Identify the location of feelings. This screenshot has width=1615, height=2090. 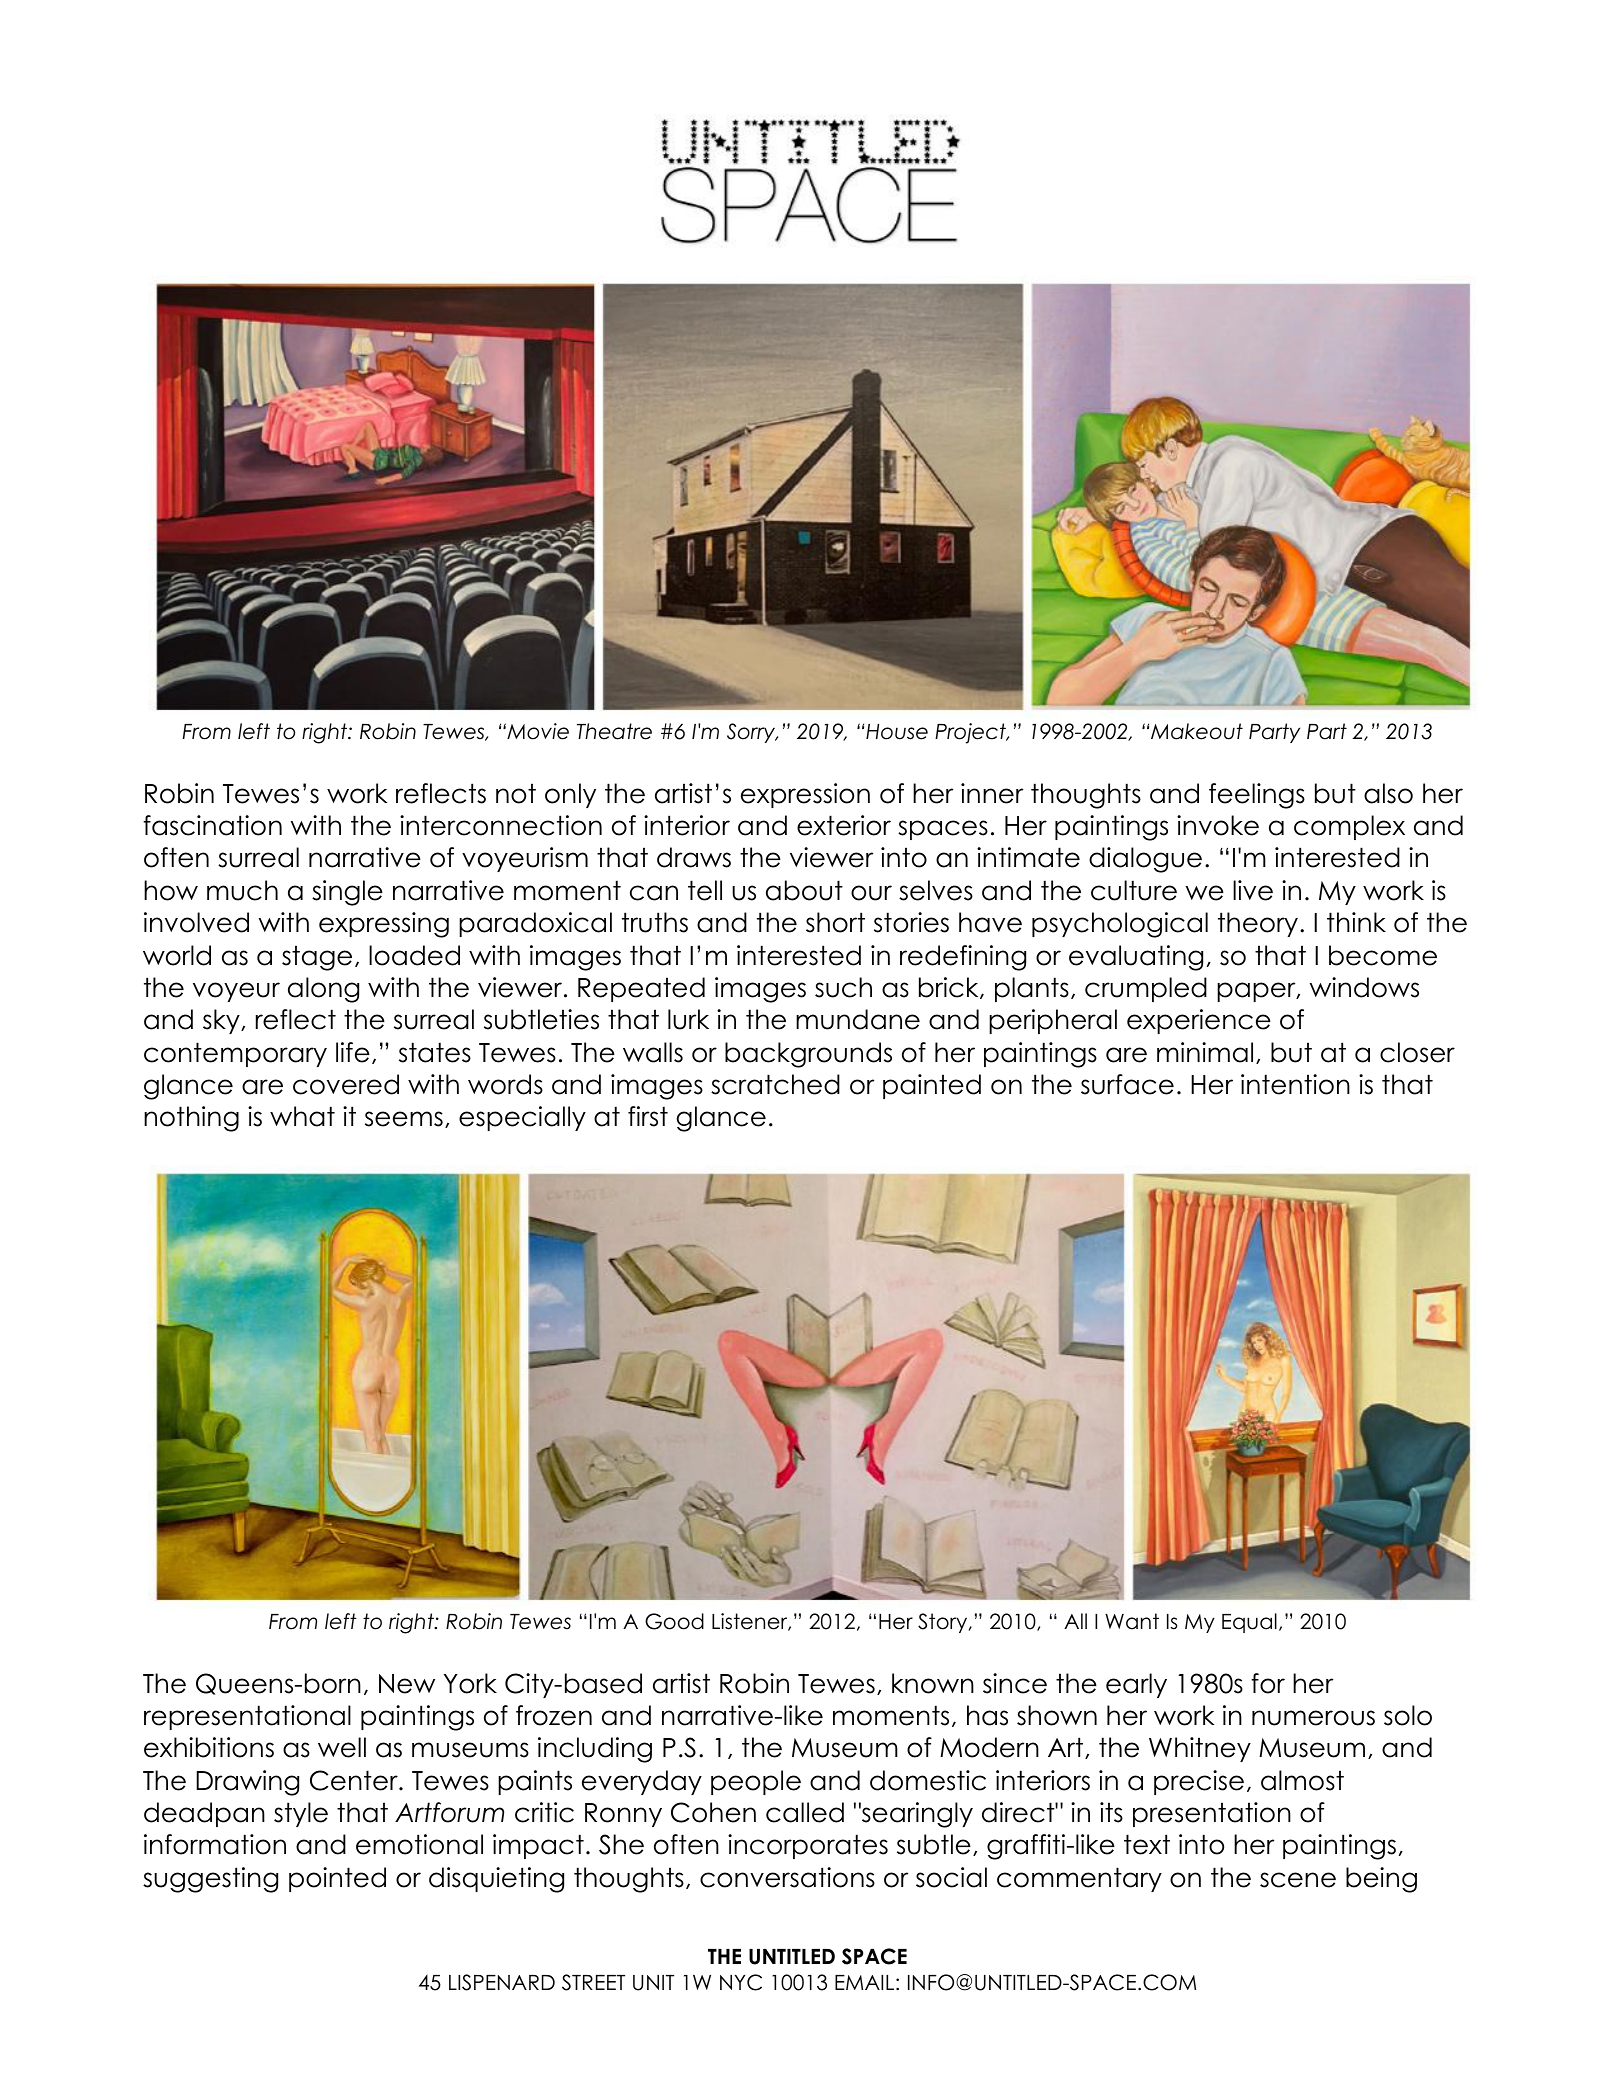
(1257, 796).
